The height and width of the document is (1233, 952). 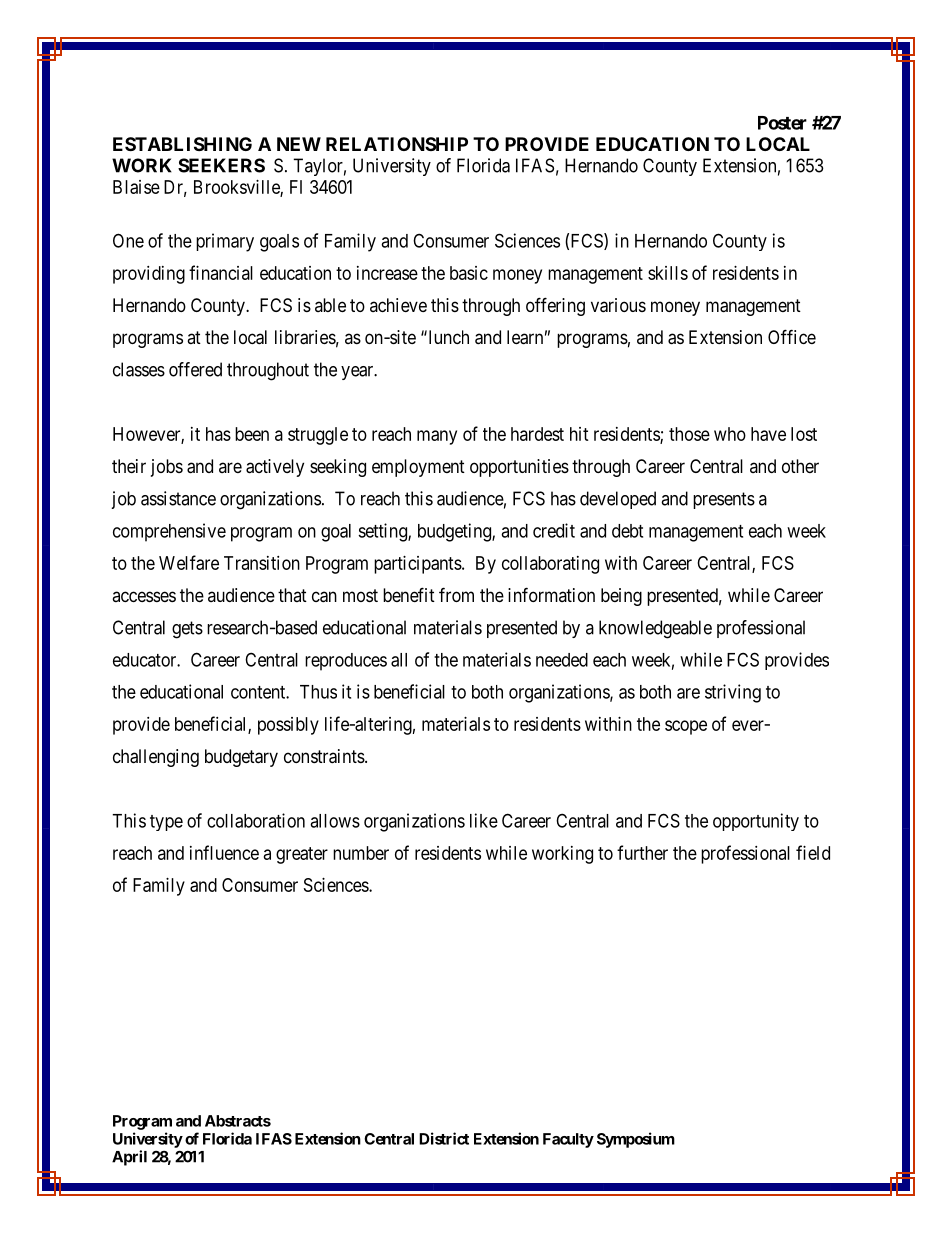 What do you see at coordinates (456, 594) in the document?
I see `from` at bounding box center [456, 594].
